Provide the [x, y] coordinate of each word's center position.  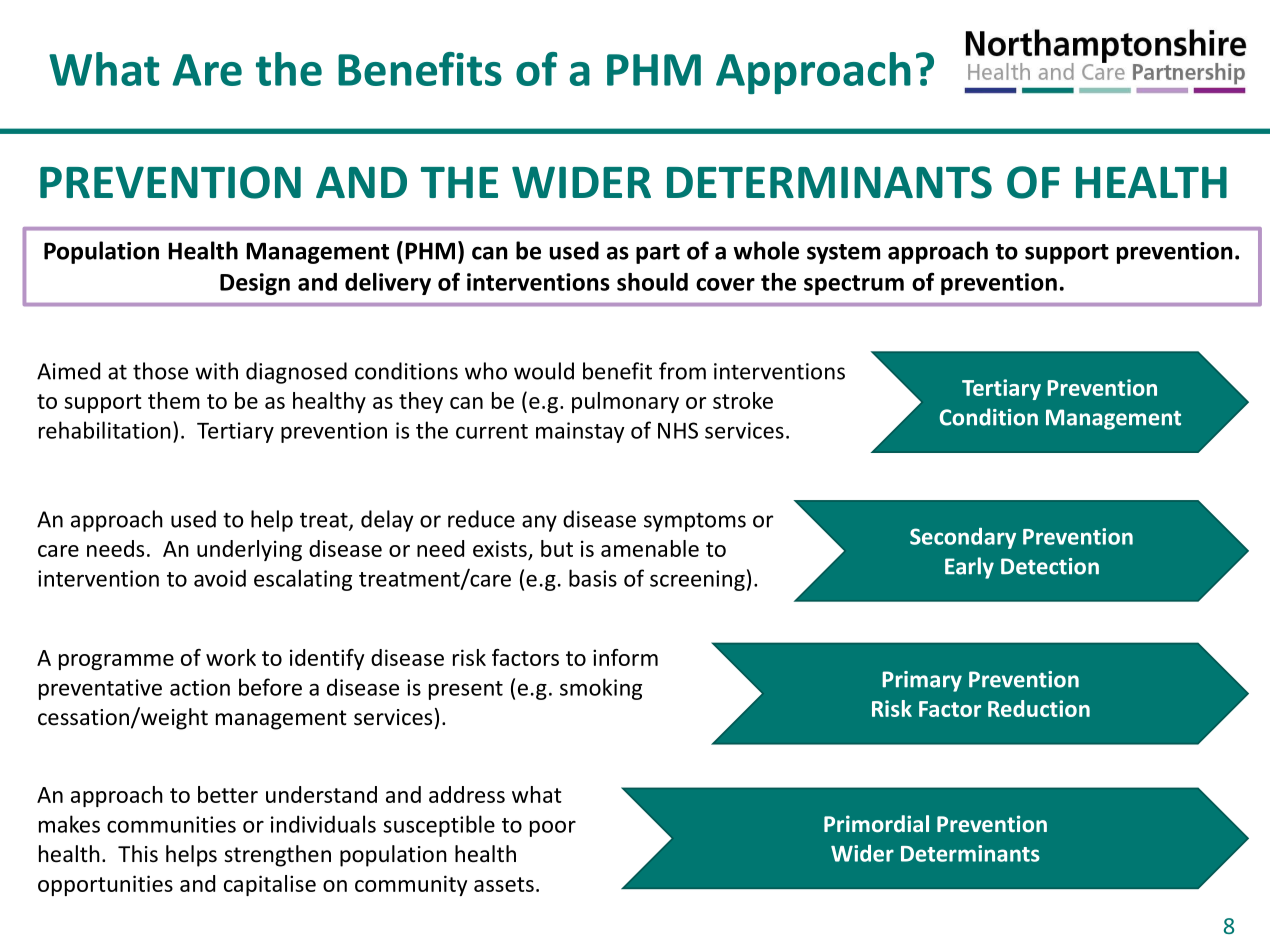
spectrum [854, 285]
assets [504, 884]
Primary [922, 681]
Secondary [963, 538]
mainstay [580, 432]
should [652, 282]
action [200, 687]
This [138, 854]
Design [255, 284]
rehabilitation [105, 430]
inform [625, 657]
